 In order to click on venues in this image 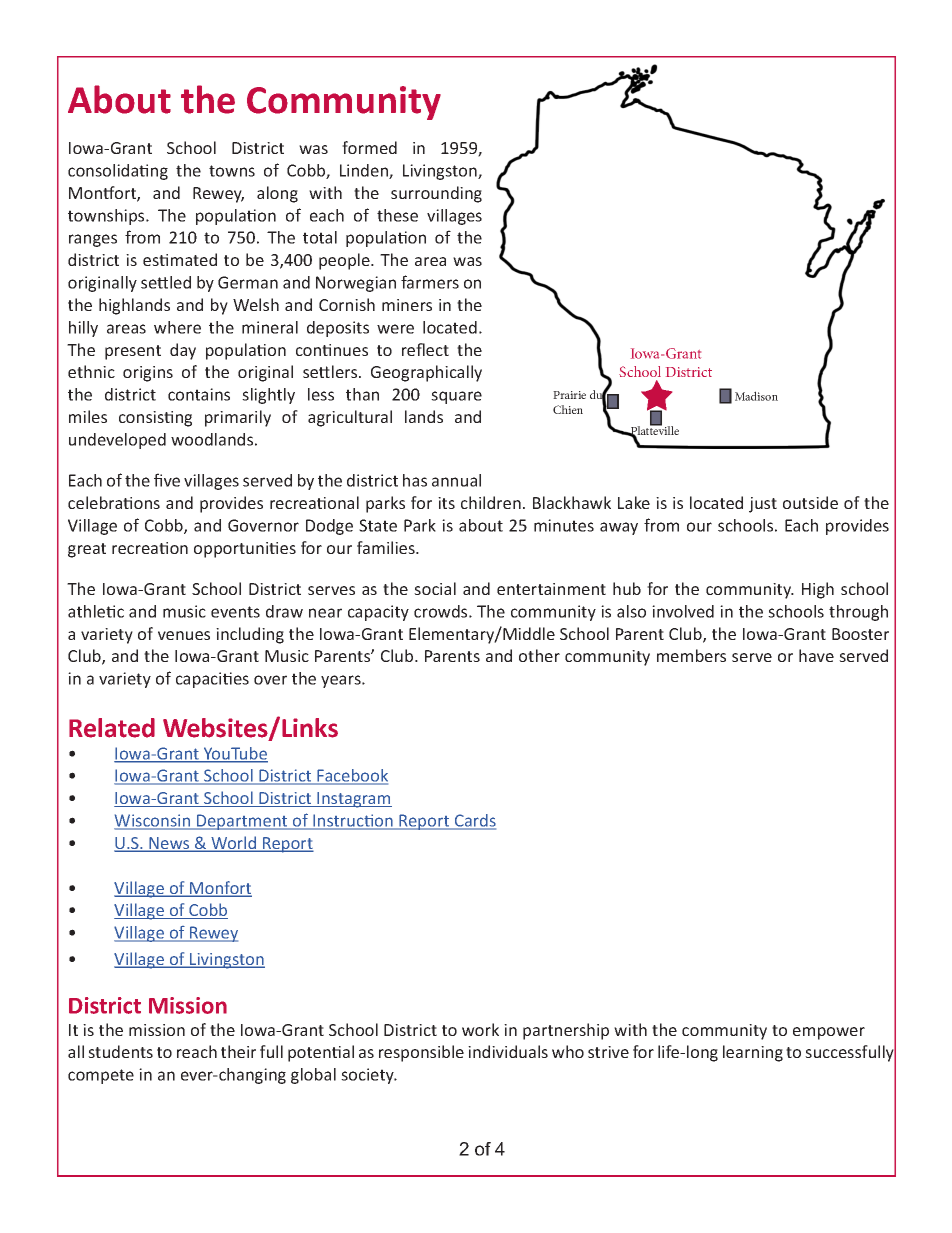, I will do `click(184, 635)`.
